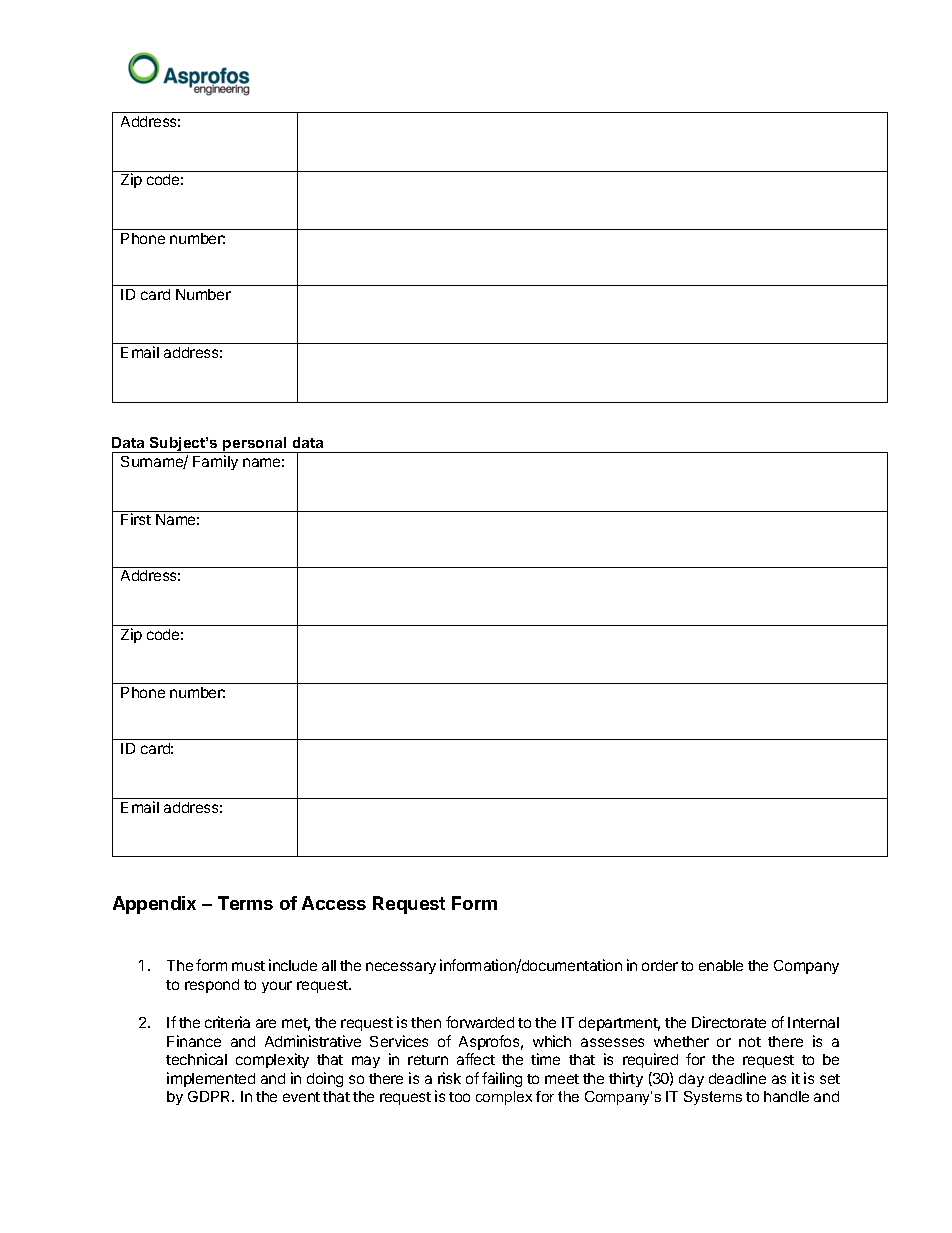 Image resolution: width=952 pixels, height=1233 pixels. Describe the element at coordinates (211, 1079) in the document. I see `implemented` at that location.
